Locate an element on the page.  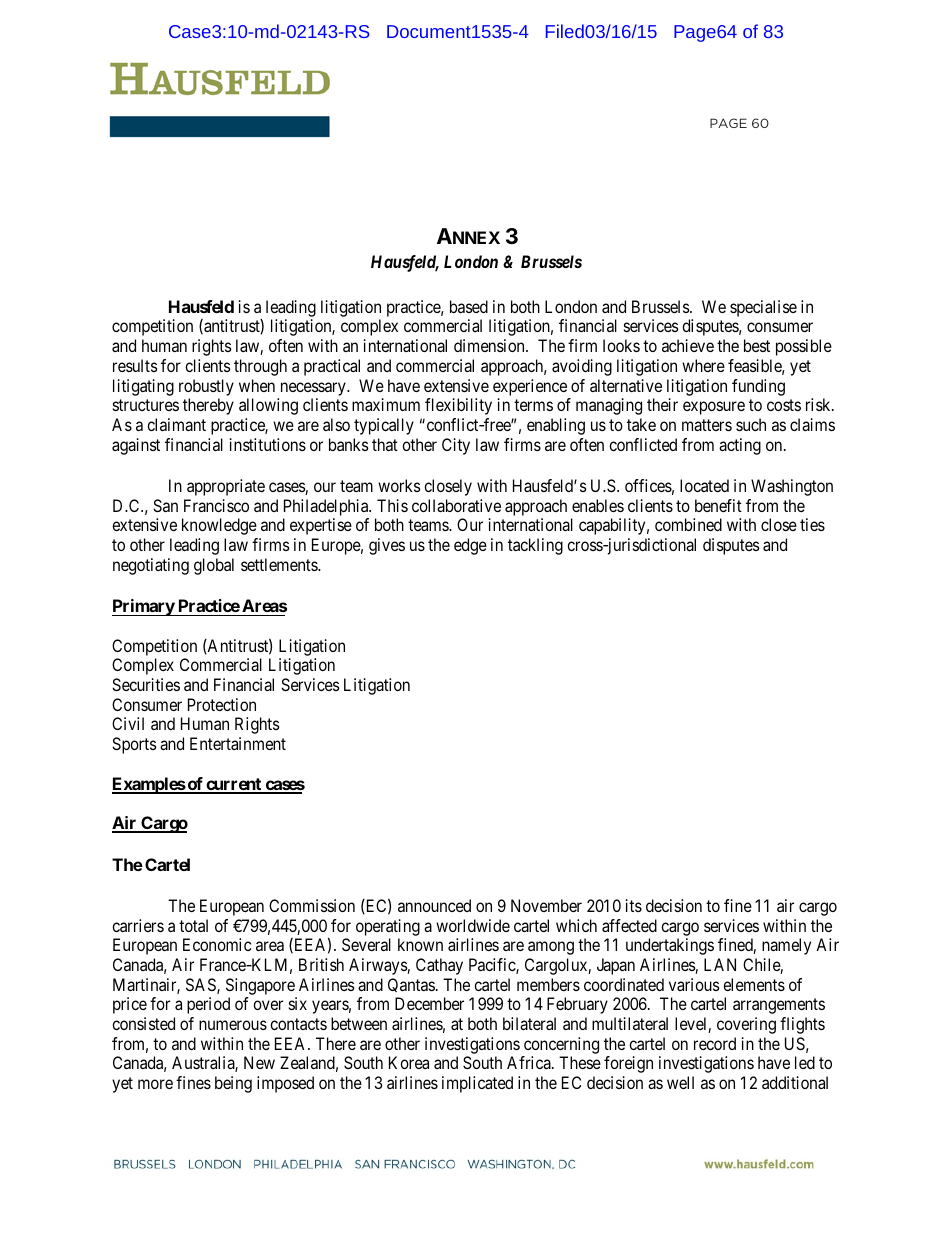
implicated is located at coordinates (477, 1084).
